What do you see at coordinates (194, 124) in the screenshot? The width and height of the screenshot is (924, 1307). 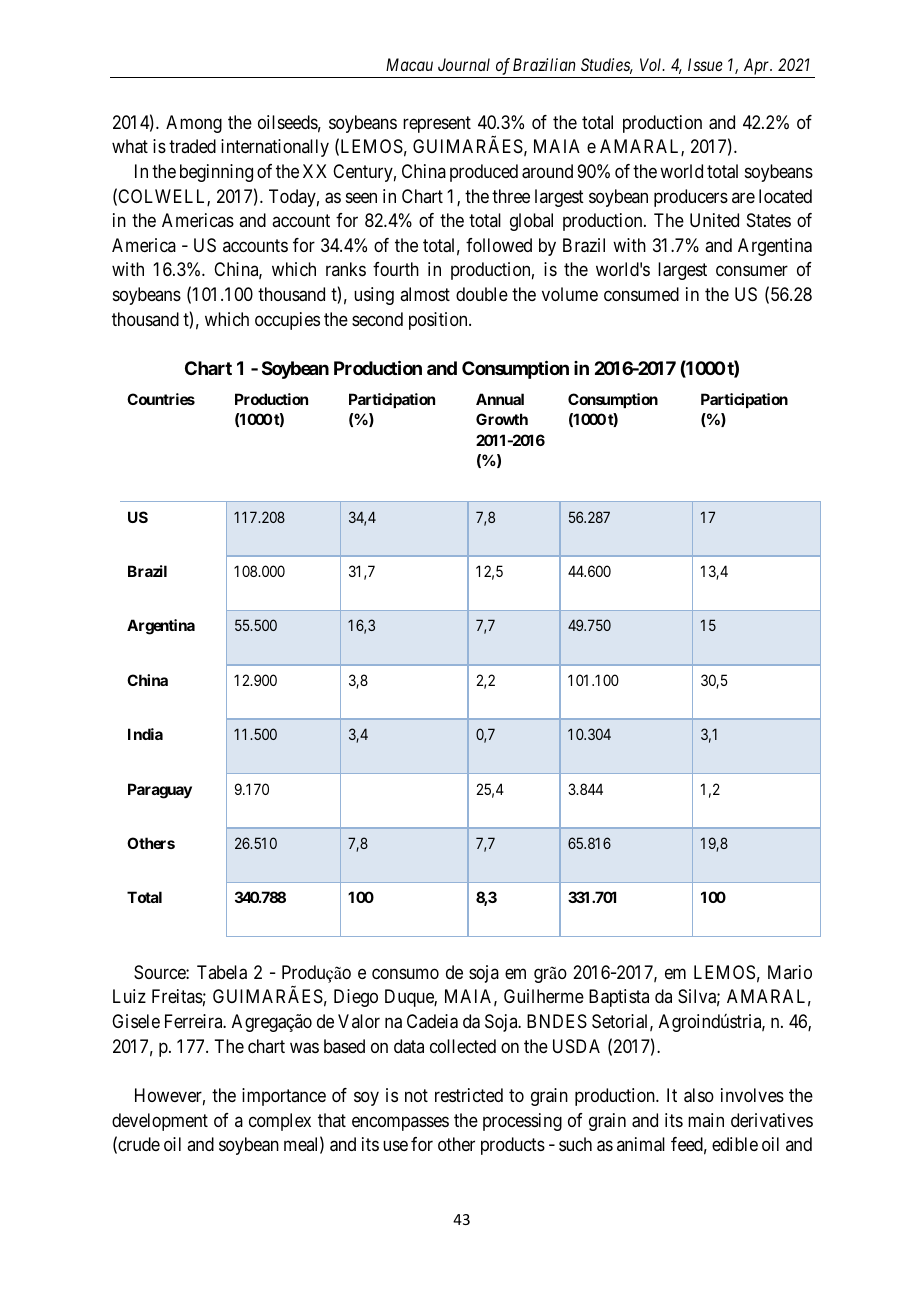 I see `Among` at bounding box center [194, 124].
